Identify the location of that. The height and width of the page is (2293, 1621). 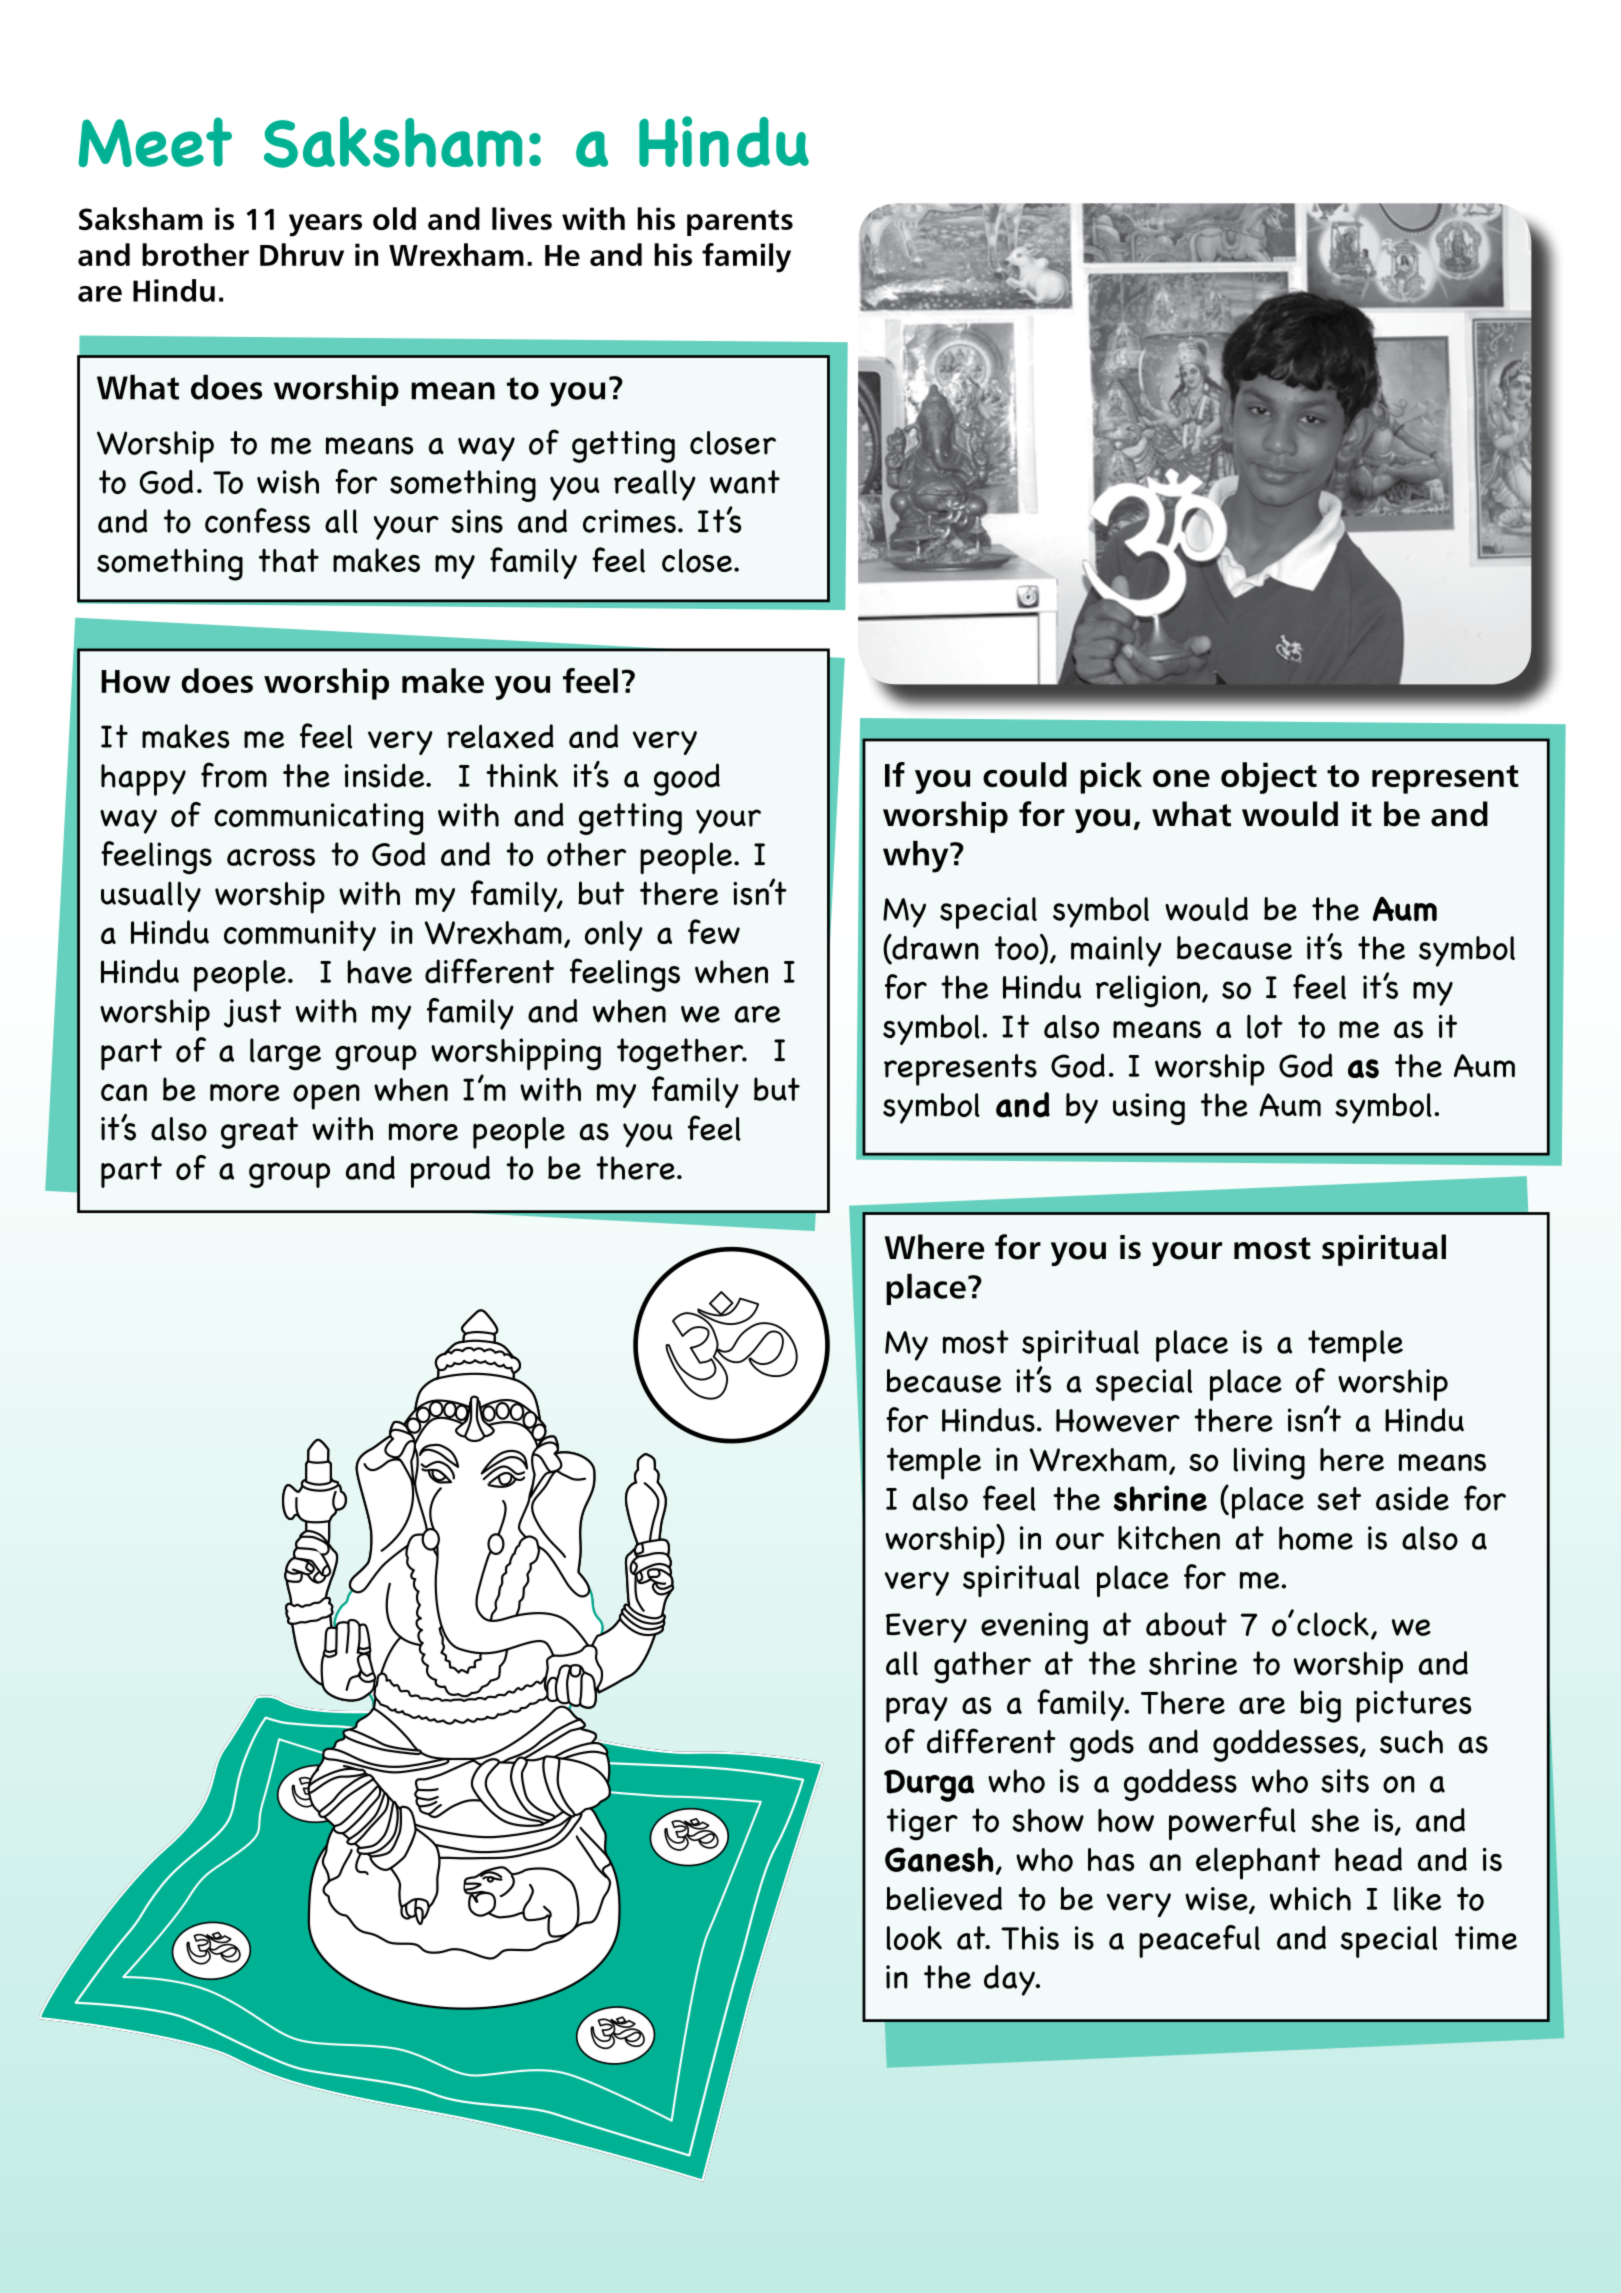
(289, 560).
